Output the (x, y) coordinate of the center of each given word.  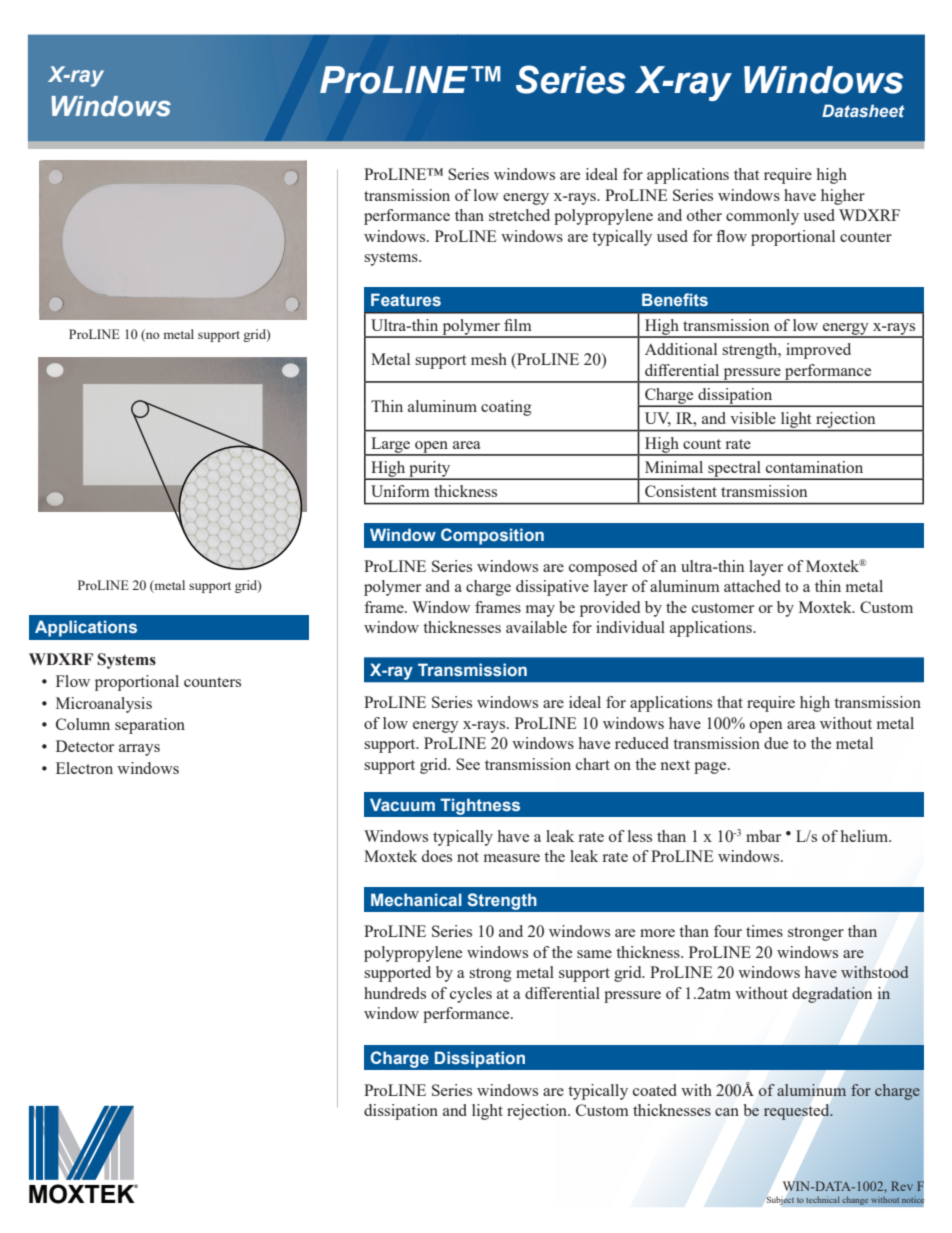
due (776, 743)
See (468, 764)
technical (823, 1199)
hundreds (395, 993)
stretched (519, 215)
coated (655, 1090)
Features (406, 299)
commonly (762, 217)
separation (150, 726)
